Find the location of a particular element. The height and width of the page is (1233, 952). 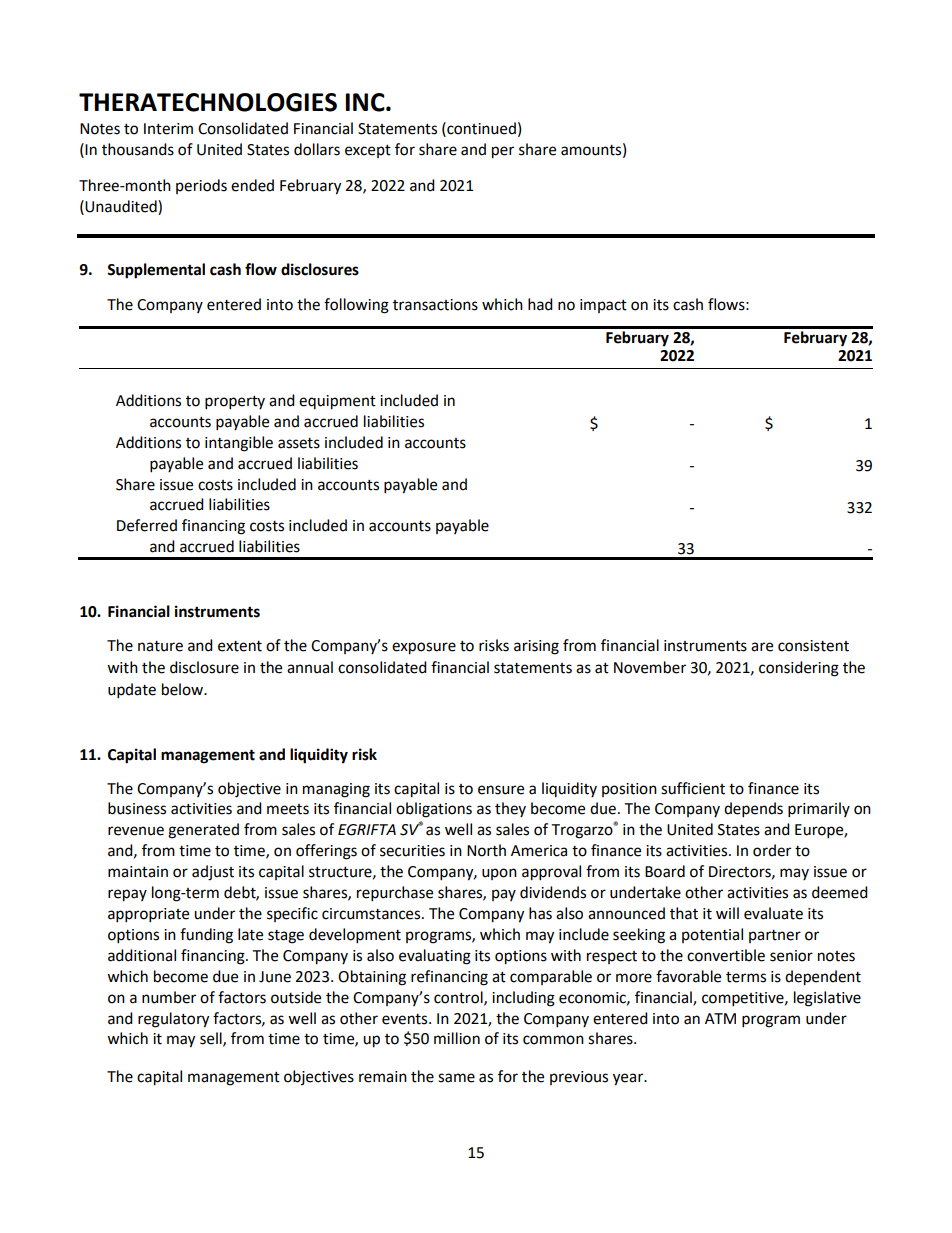

impact is located at coordinates (603, 306).
